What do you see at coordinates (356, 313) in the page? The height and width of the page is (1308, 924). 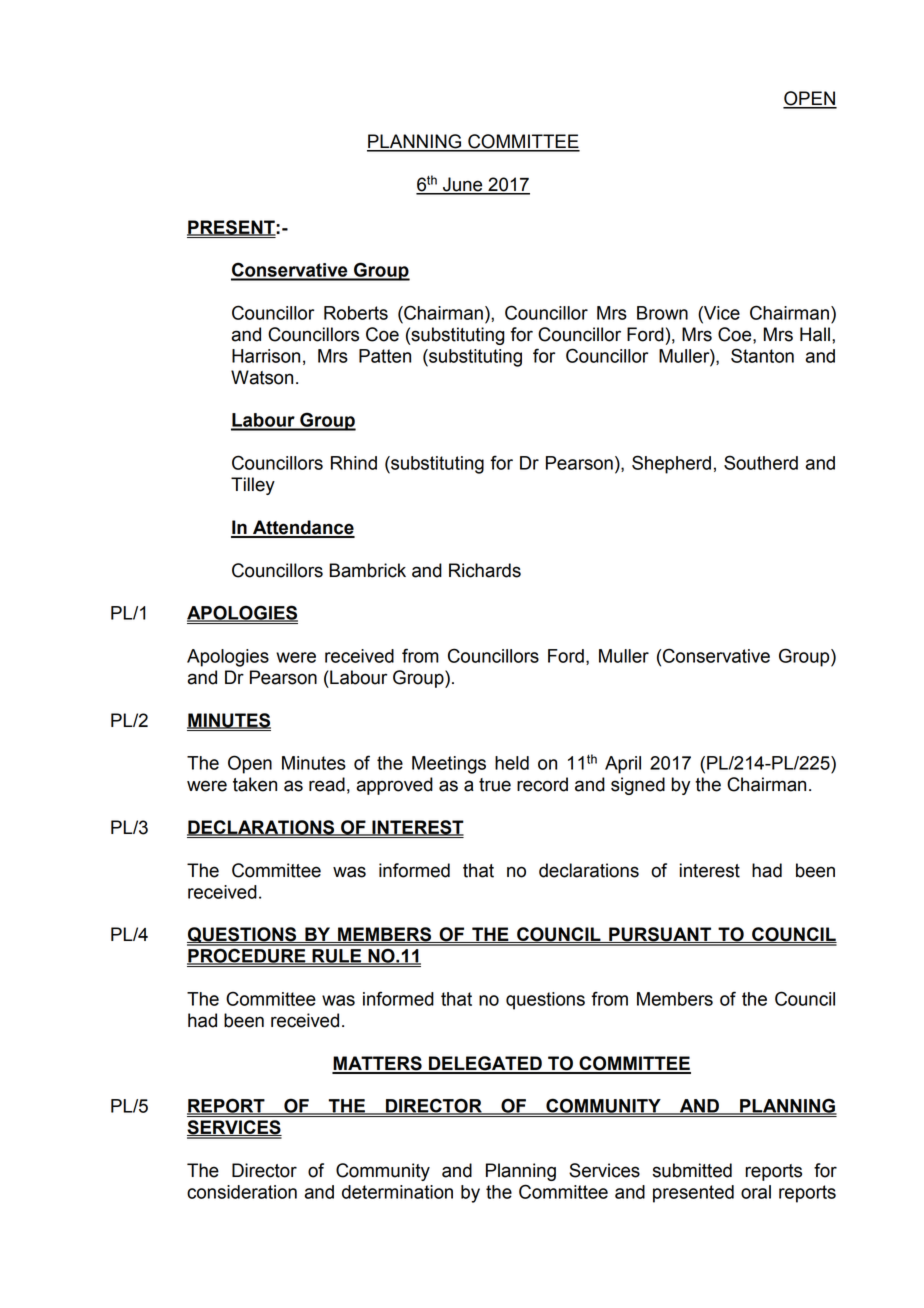 I see `Roberts` at bounding box center [356, 313].
